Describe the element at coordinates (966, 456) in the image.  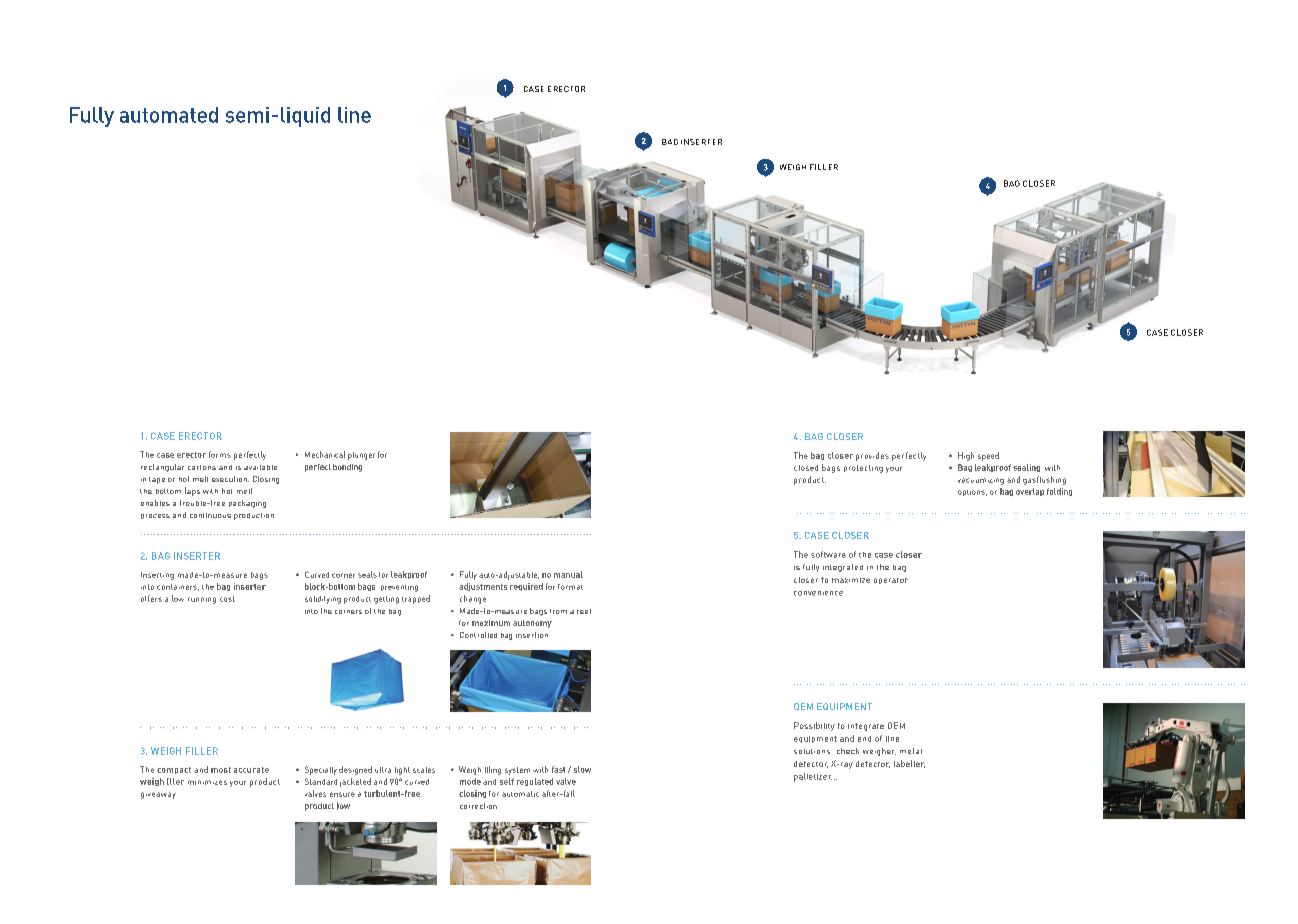
I see `High` at that location.
